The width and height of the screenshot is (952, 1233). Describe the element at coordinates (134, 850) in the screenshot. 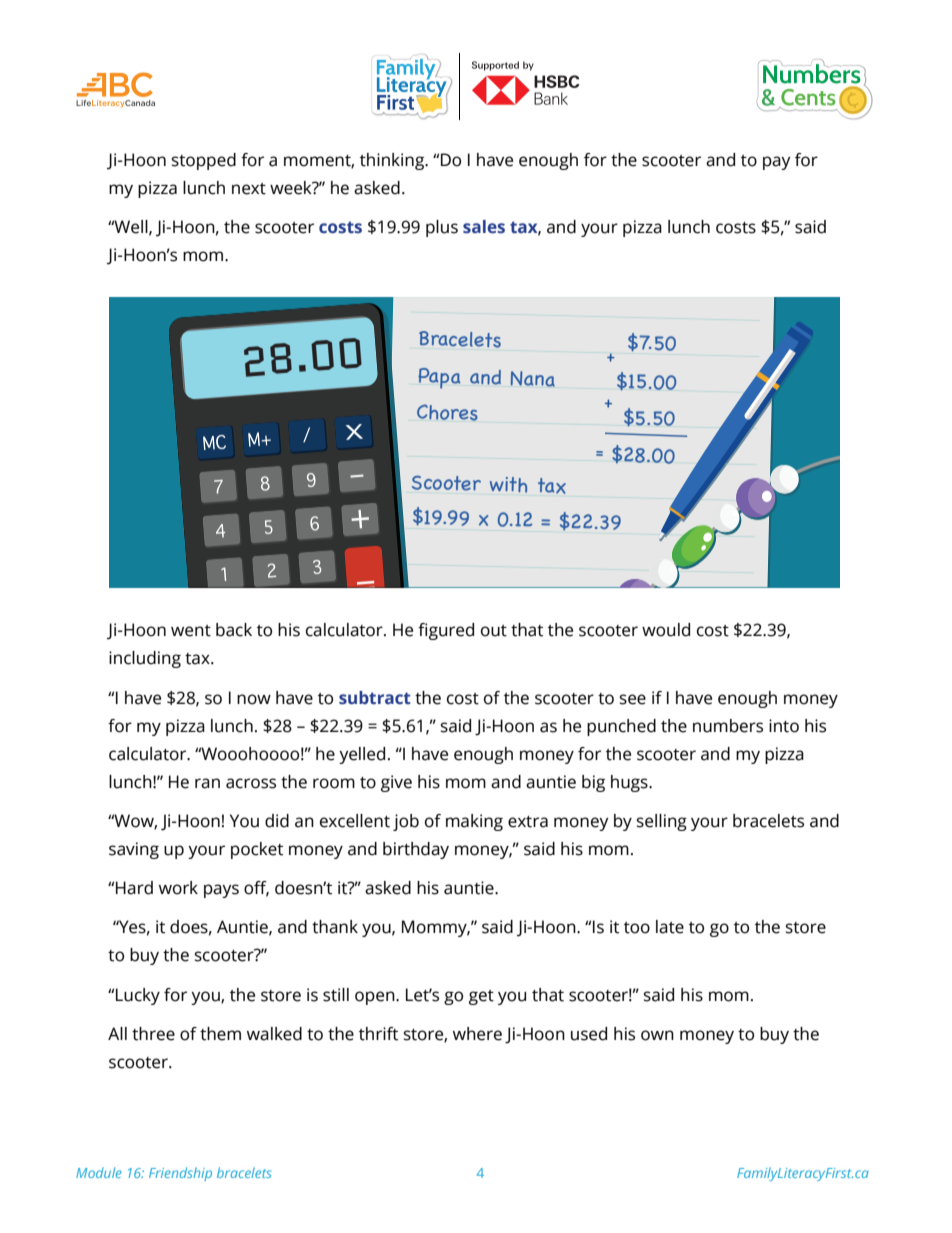

I see `saving` at that location.
